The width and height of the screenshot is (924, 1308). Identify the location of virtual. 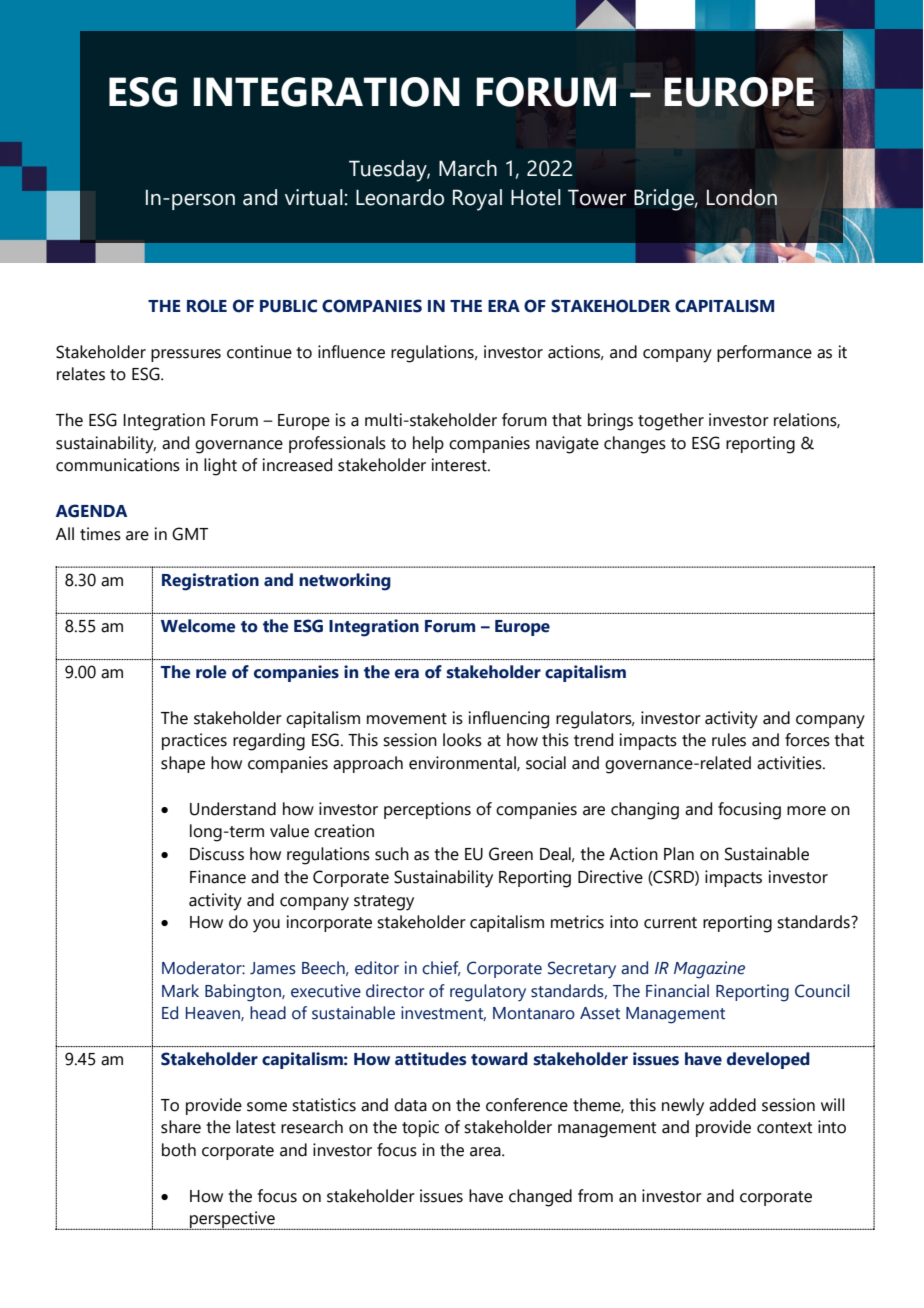
(314, 197).
